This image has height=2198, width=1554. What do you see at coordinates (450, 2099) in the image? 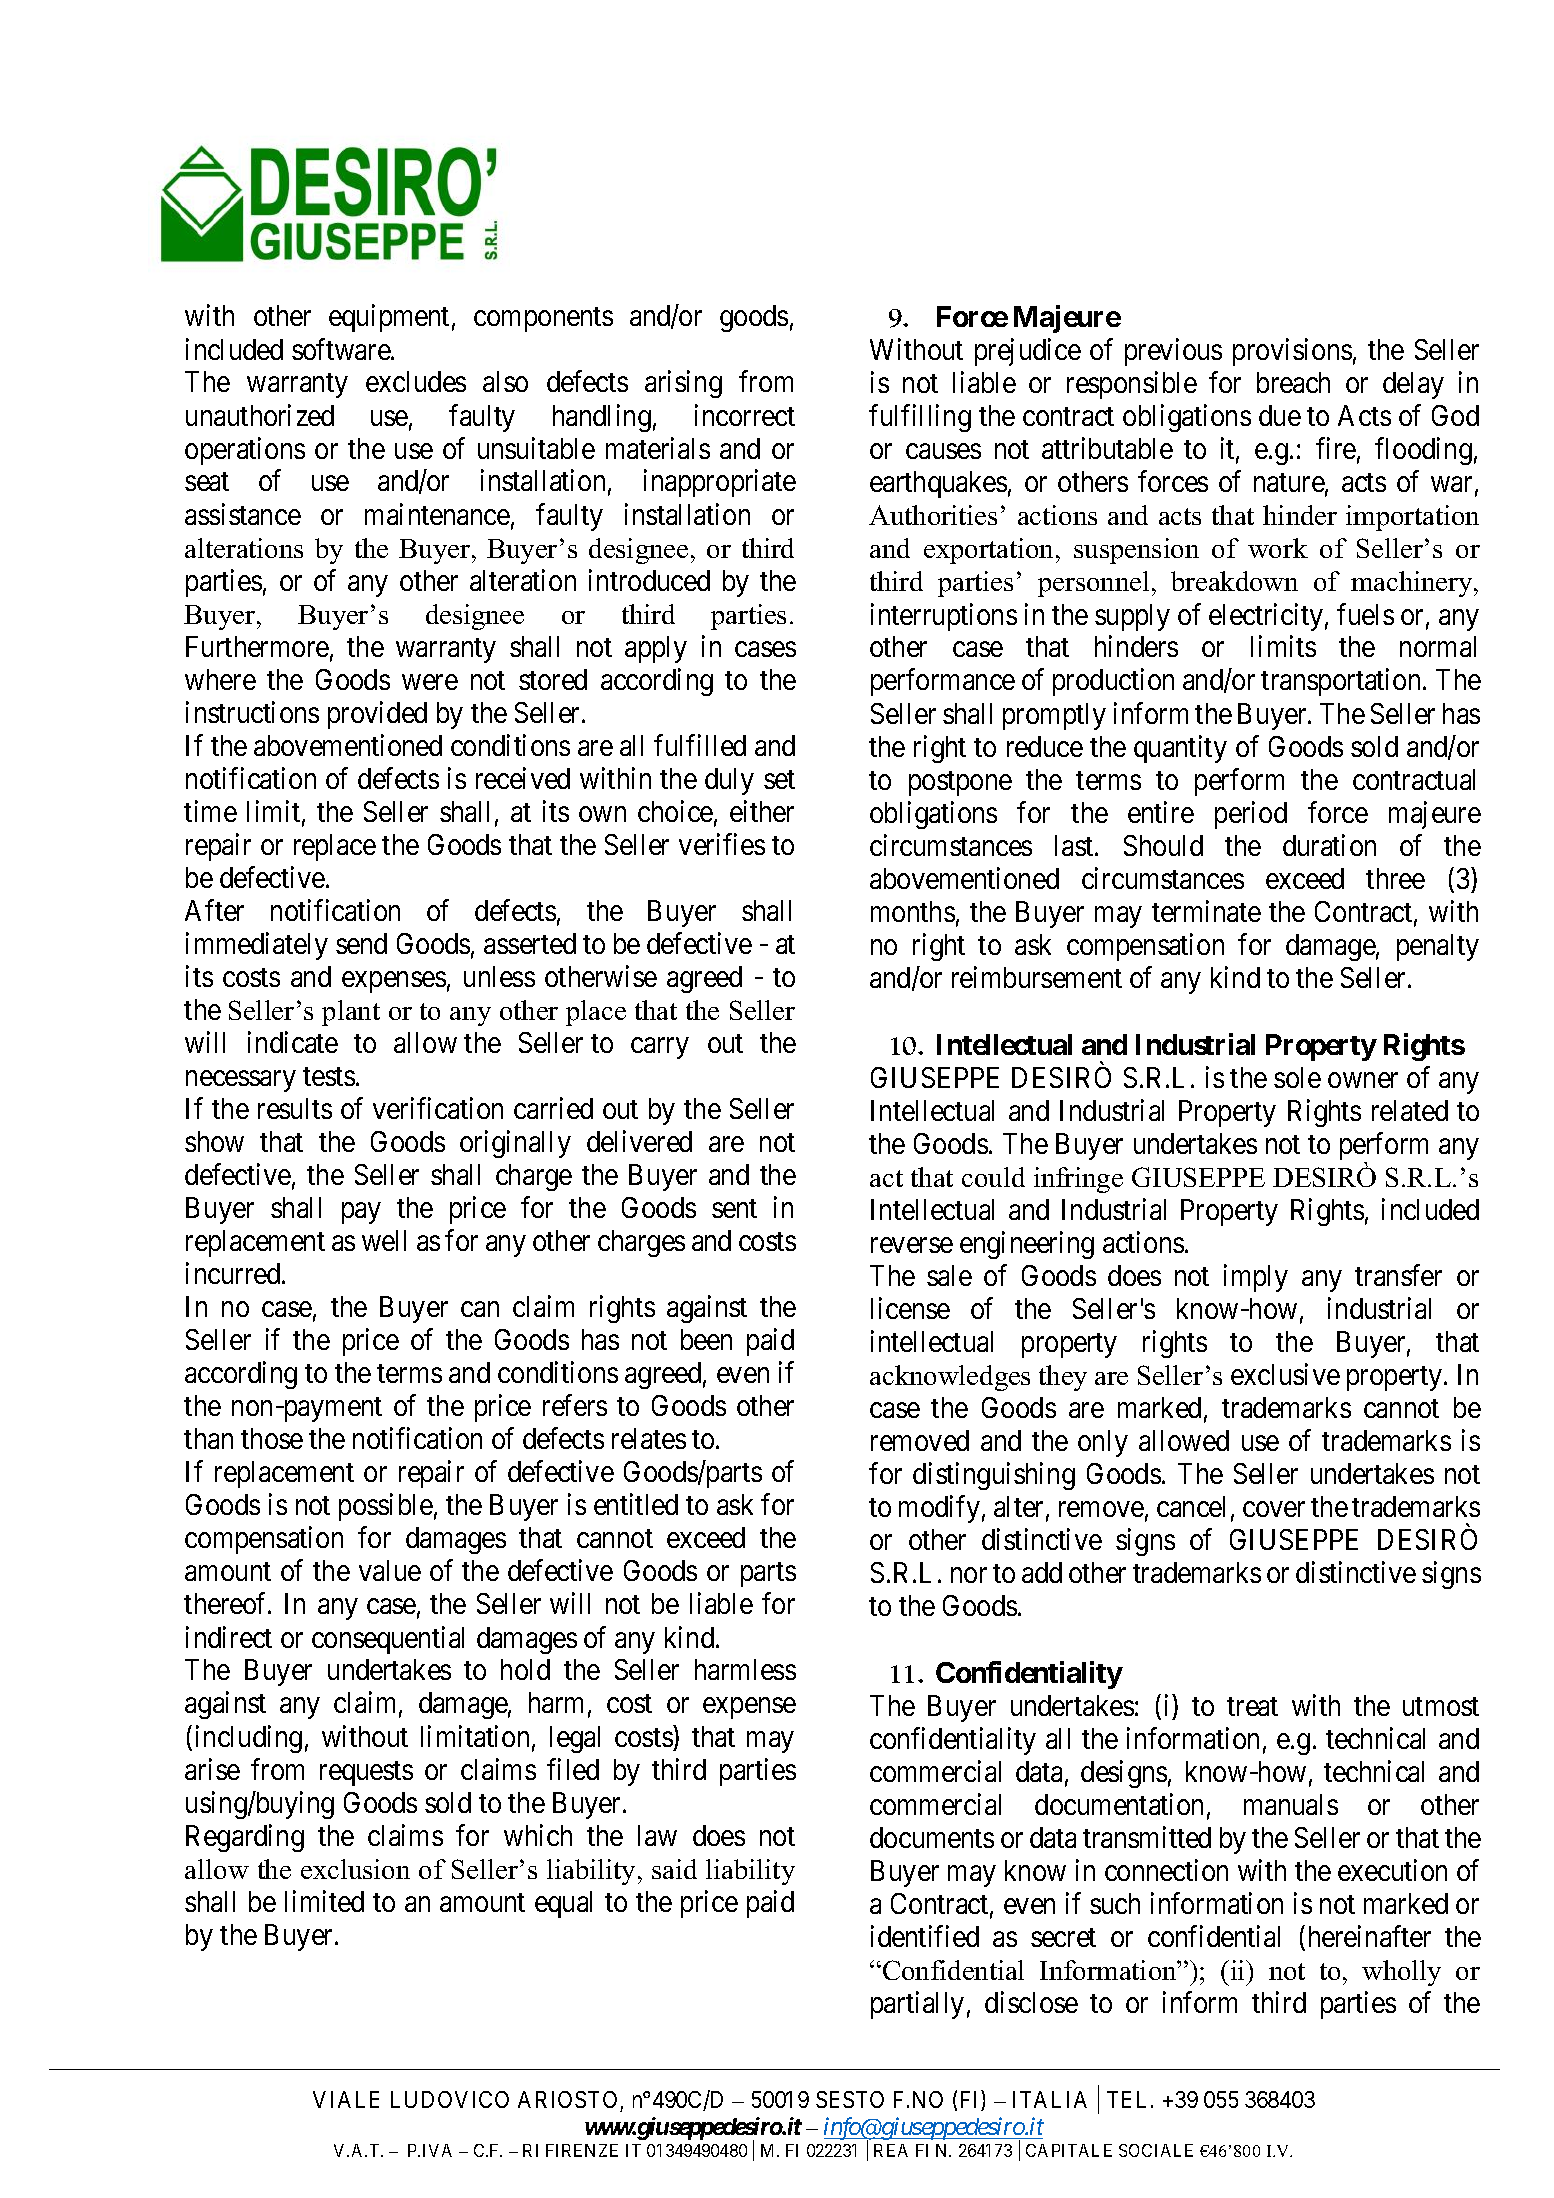
I see `LUDOVICO` at bounding box center [450, 2099].
